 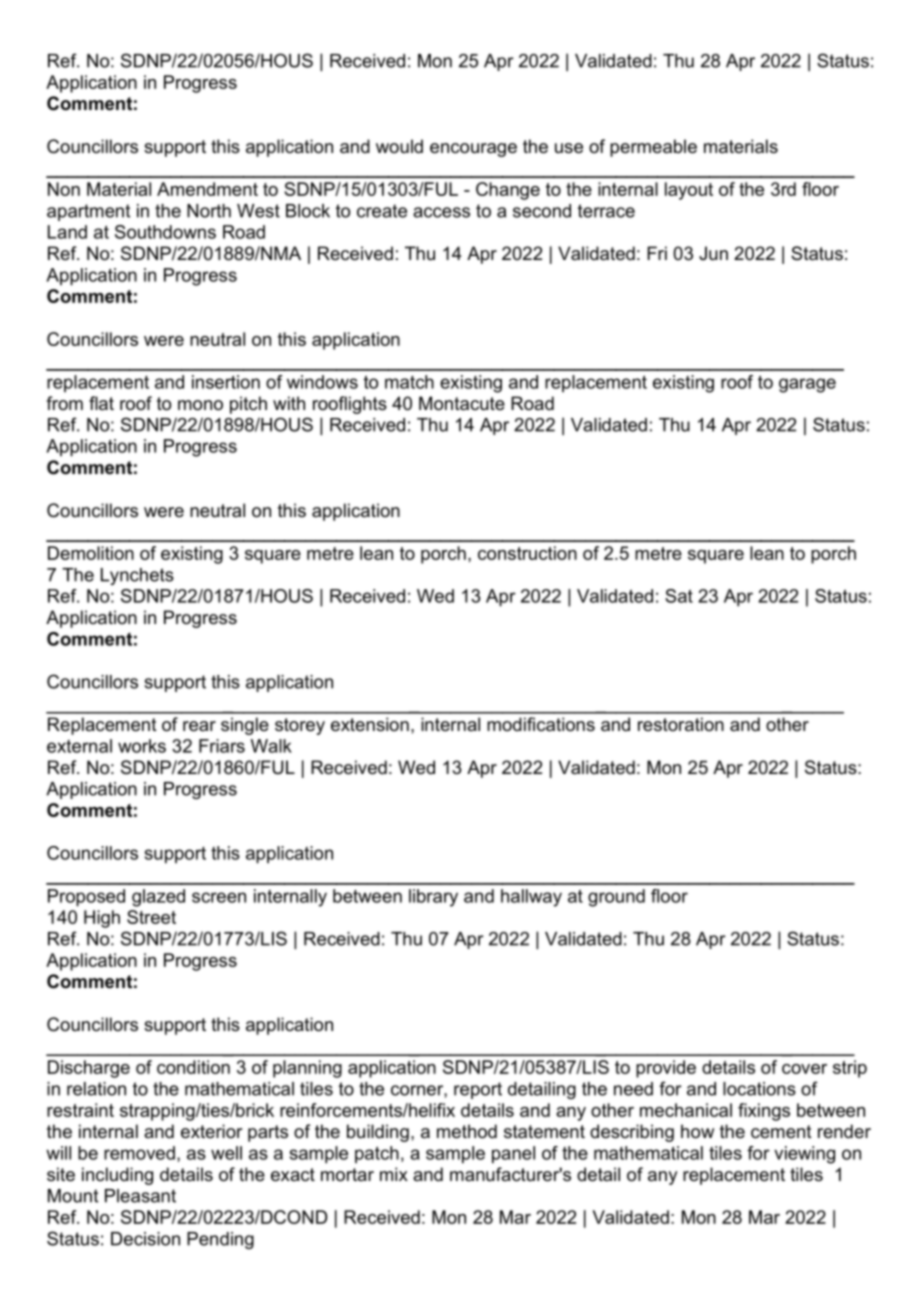 I want to click on rear, so click(x=199, y=726).
